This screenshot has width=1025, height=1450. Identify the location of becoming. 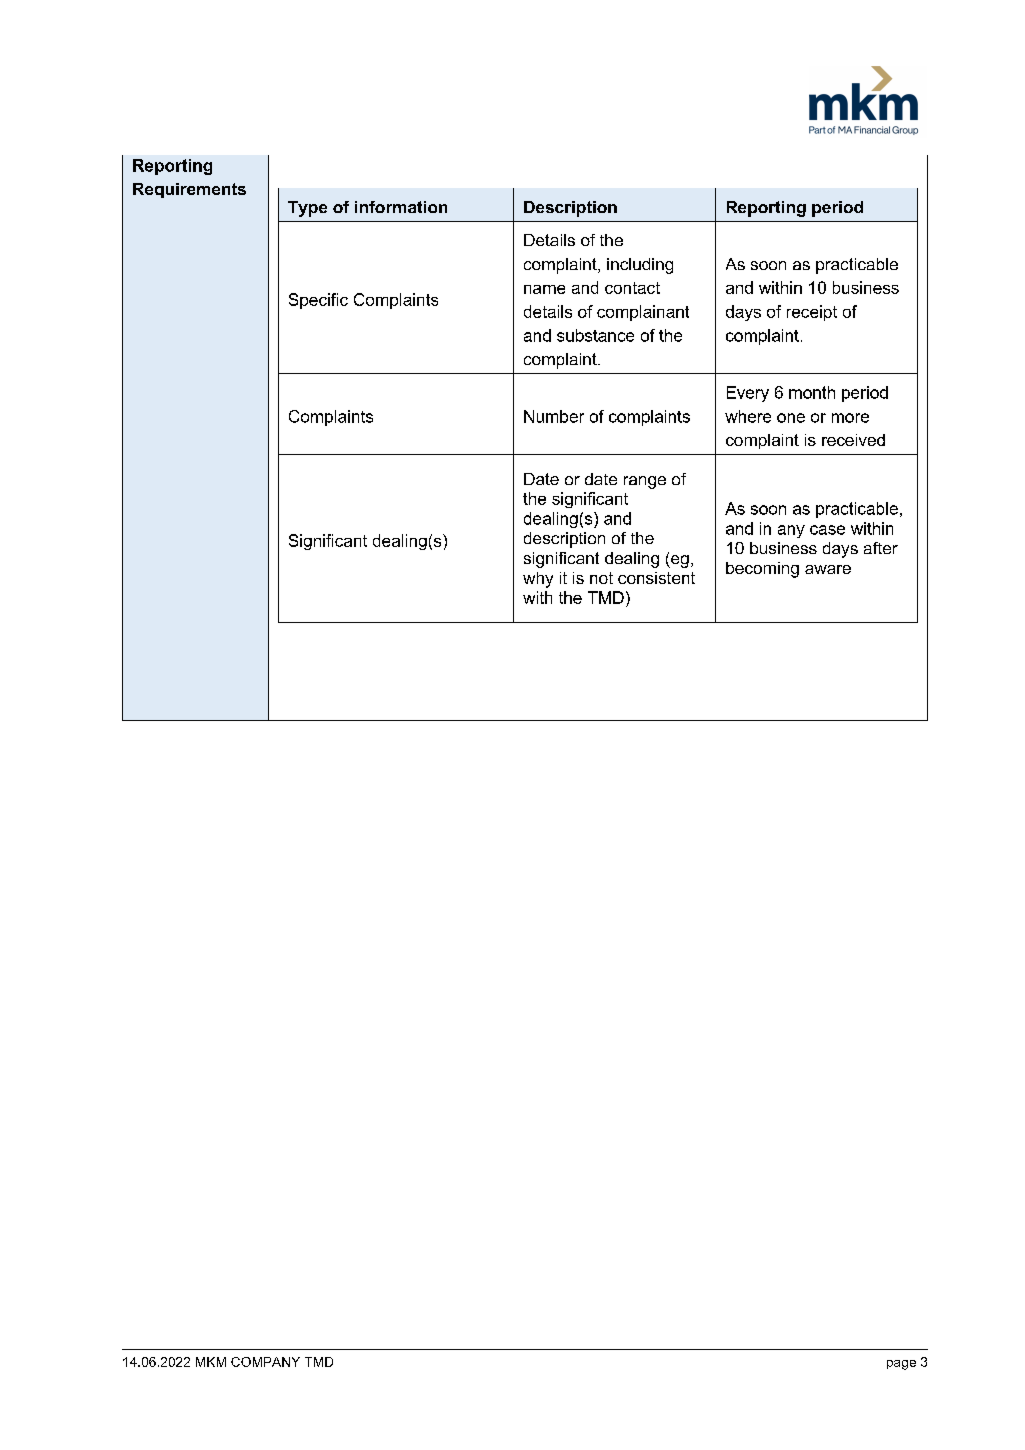
(762, 570).
